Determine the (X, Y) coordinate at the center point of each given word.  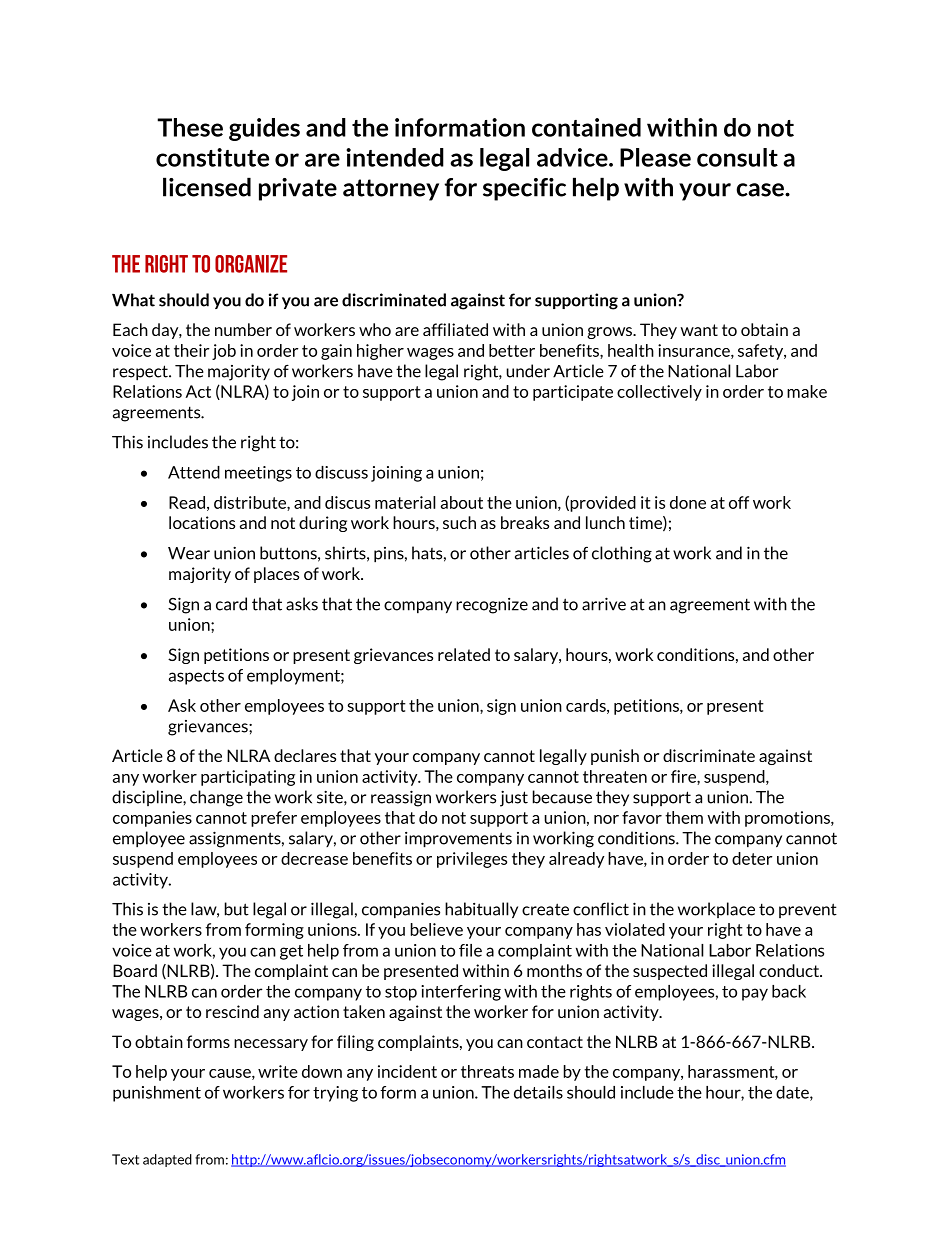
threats (487, 1071)
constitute (212, 157)
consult (737, 157)
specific (524, 189)
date (793, 1093)
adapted (167, 1160)
